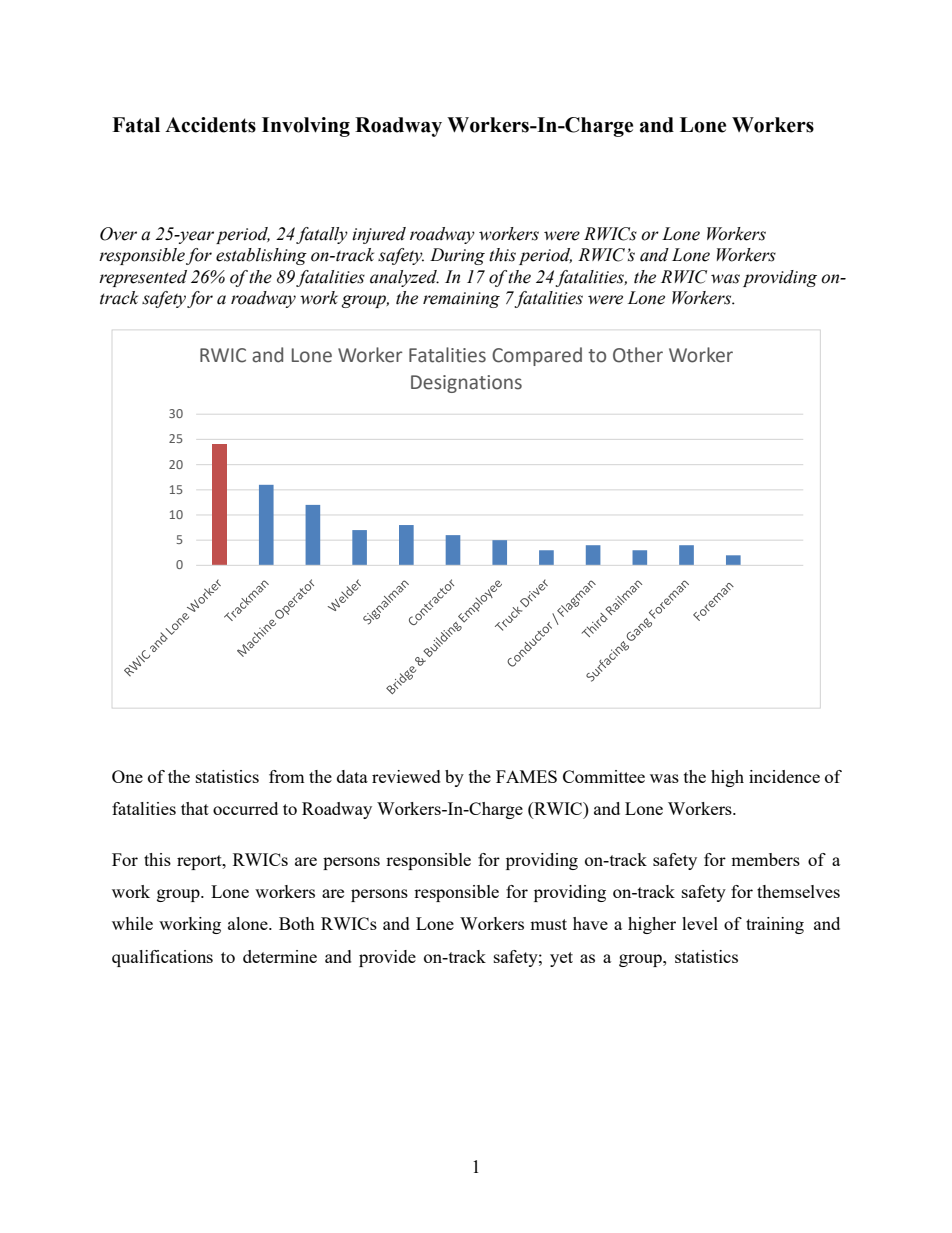  I want to click on Other, so click(638, 355).
